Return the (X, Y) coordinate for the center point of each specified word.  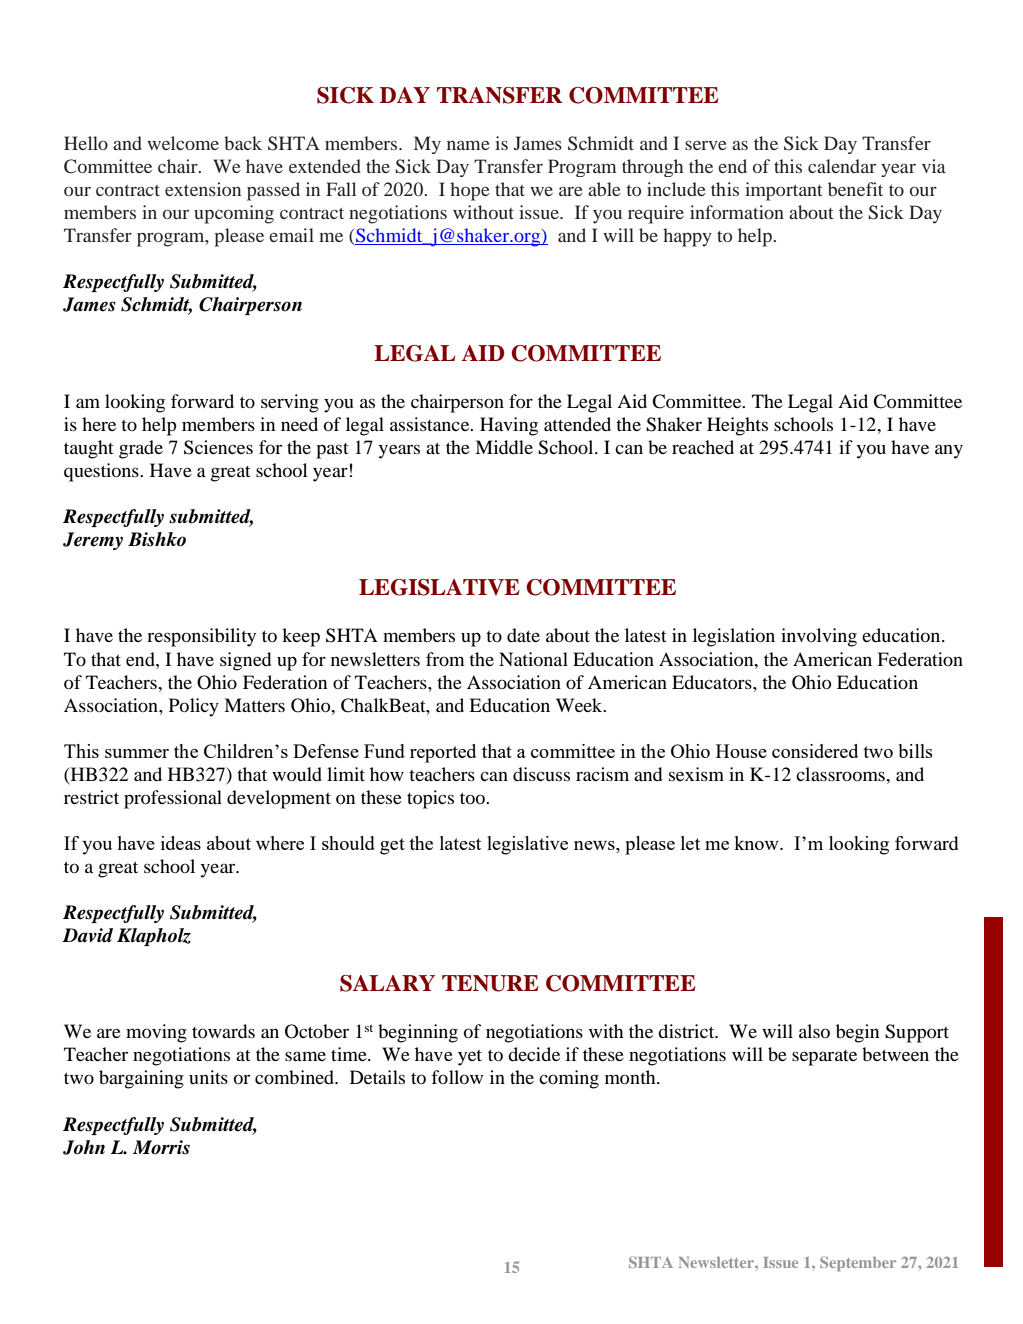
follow (457, 1077)
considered (815, 751)
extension (203, 189)
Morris (161, 1147)
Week (580, 705)
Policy (194, 707)
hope (470, 191)
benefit (855, 189)
